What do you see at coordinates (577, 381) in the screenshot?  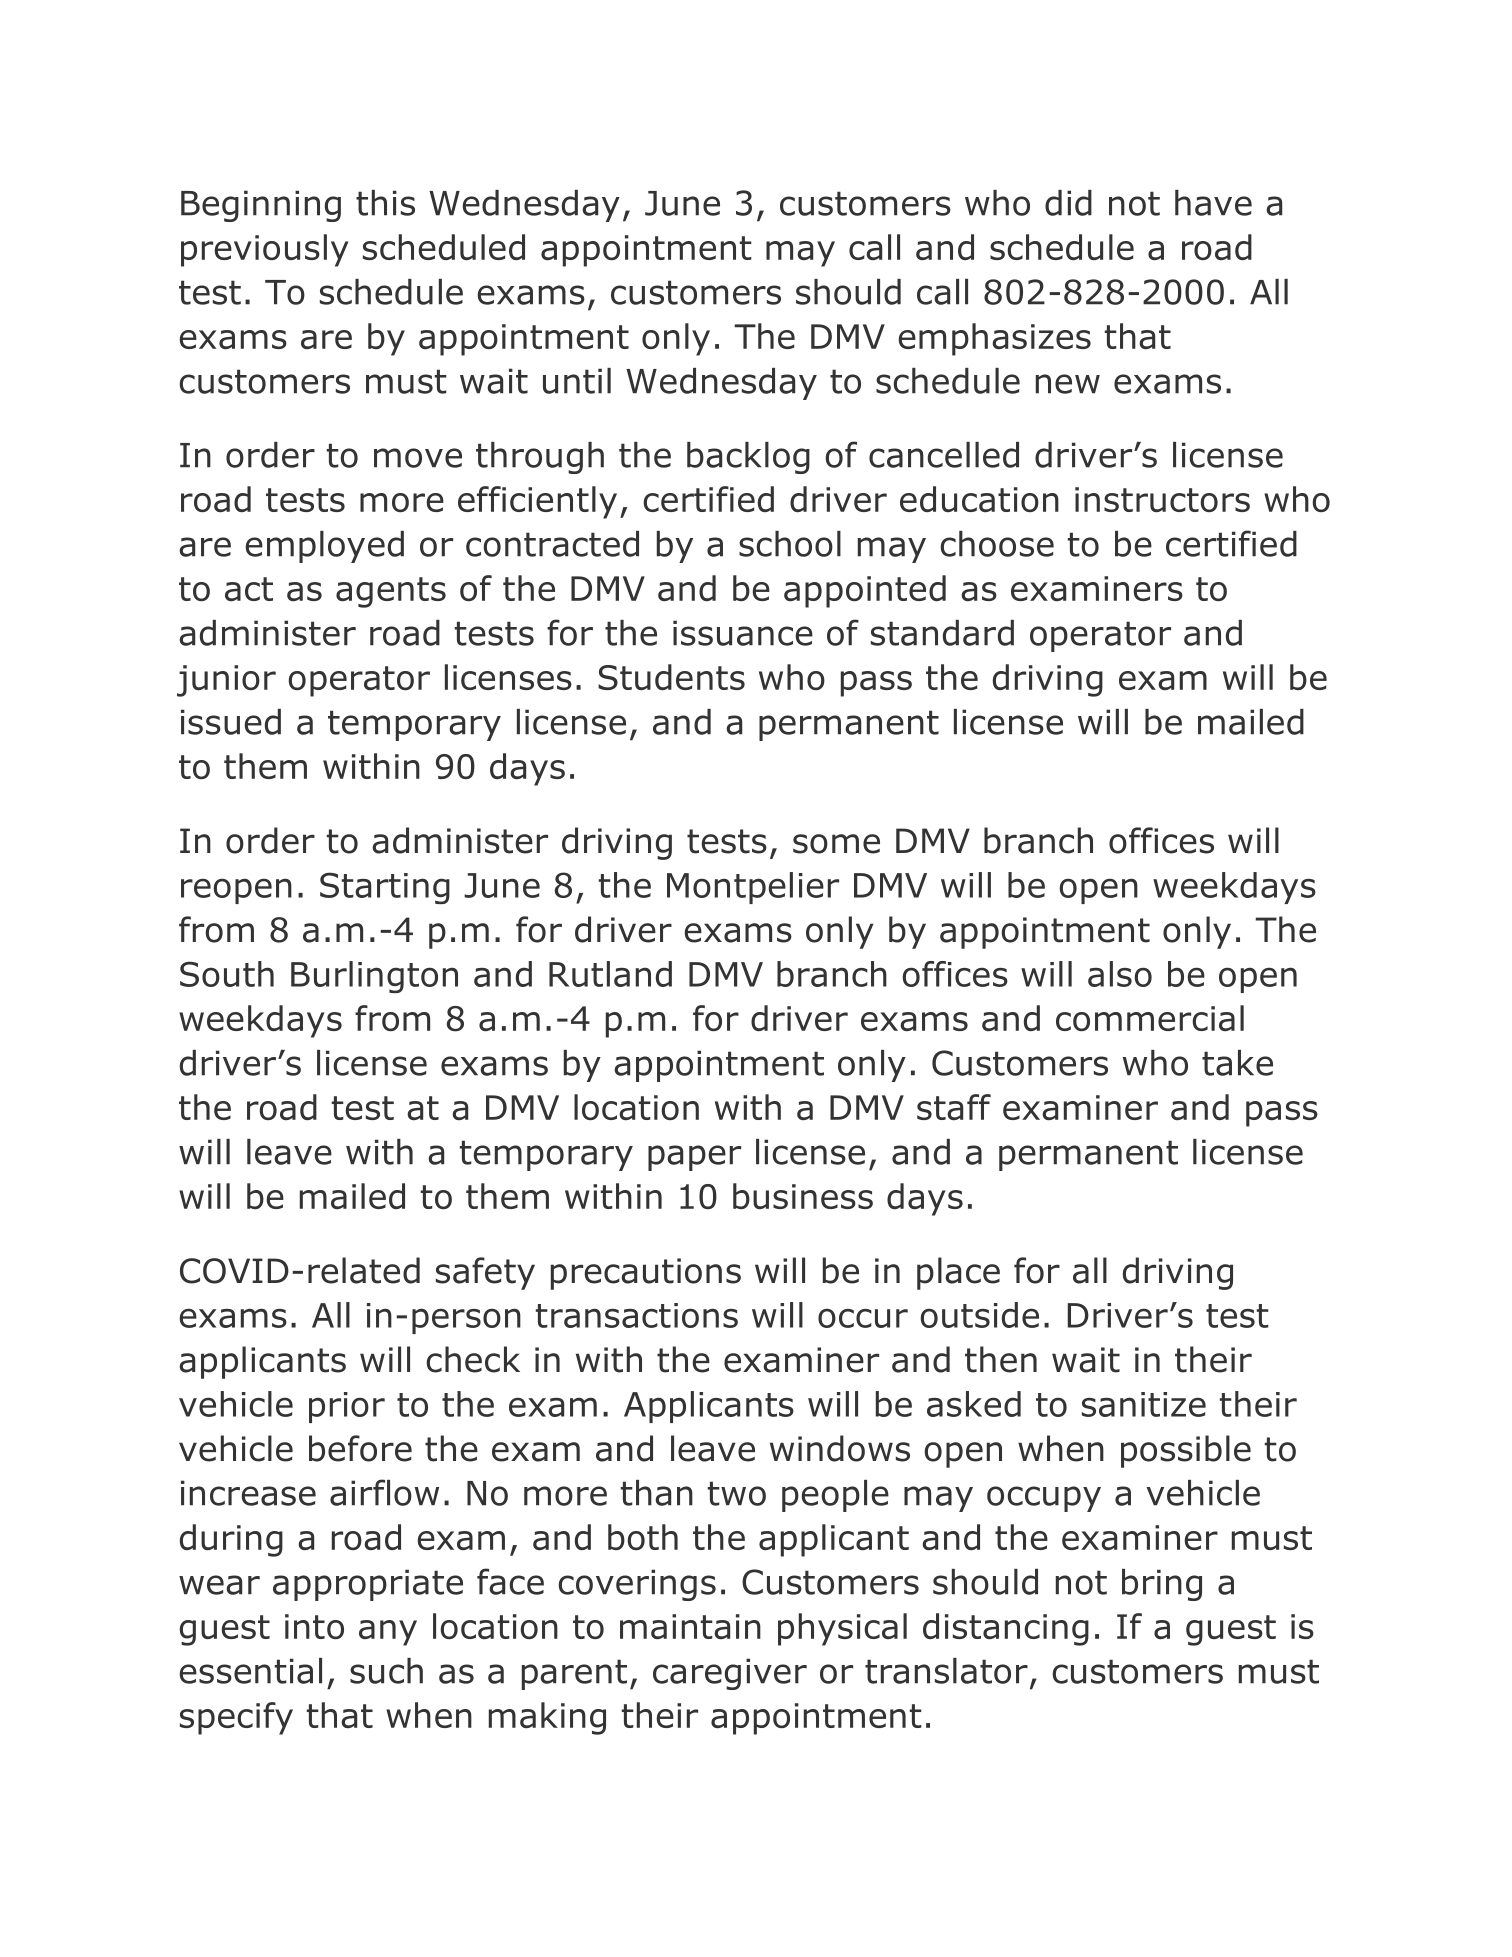 I see `until` at bounding box center [577, 381].
